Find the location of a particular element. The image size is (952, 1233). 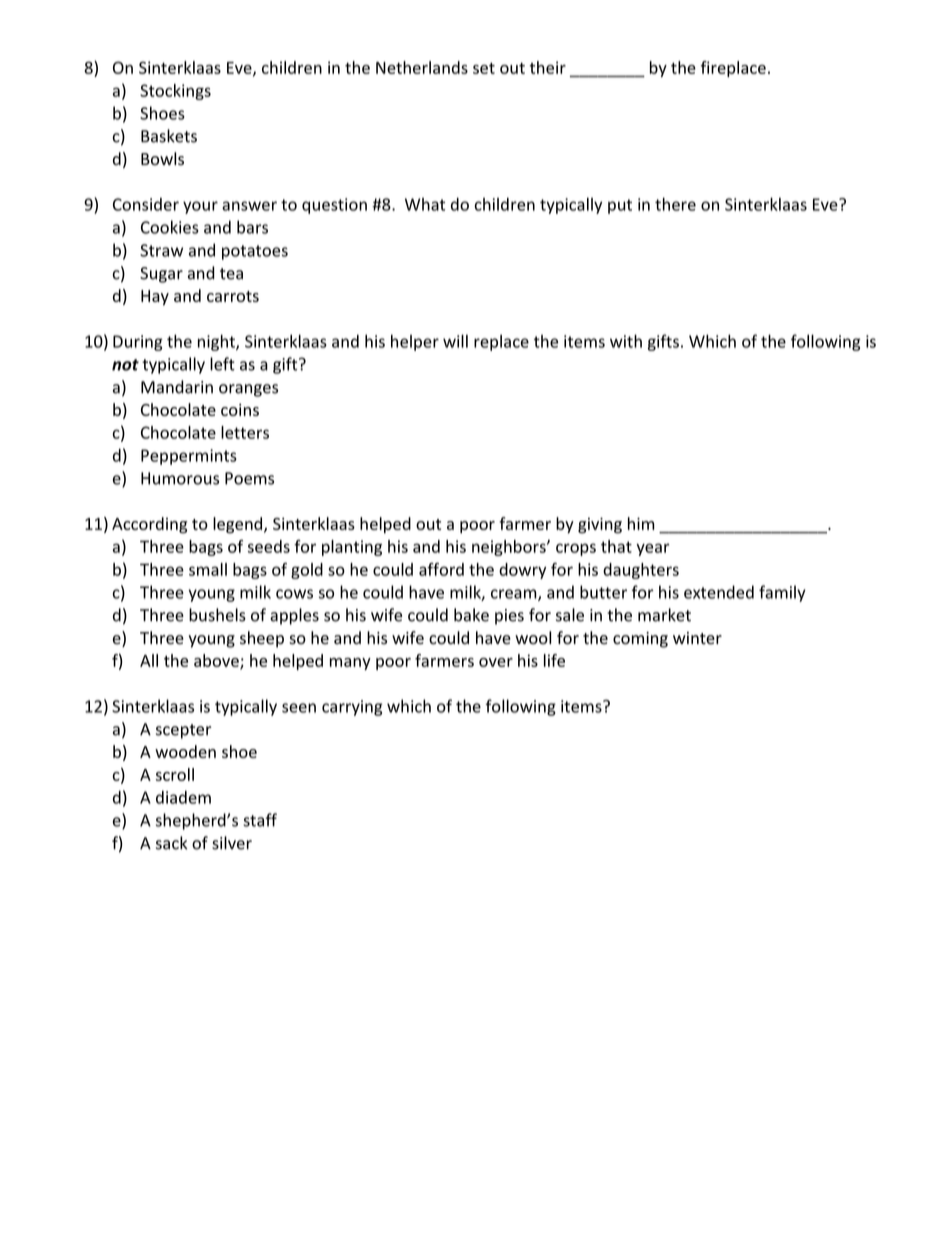

set is located at coordinates (484, 68).
